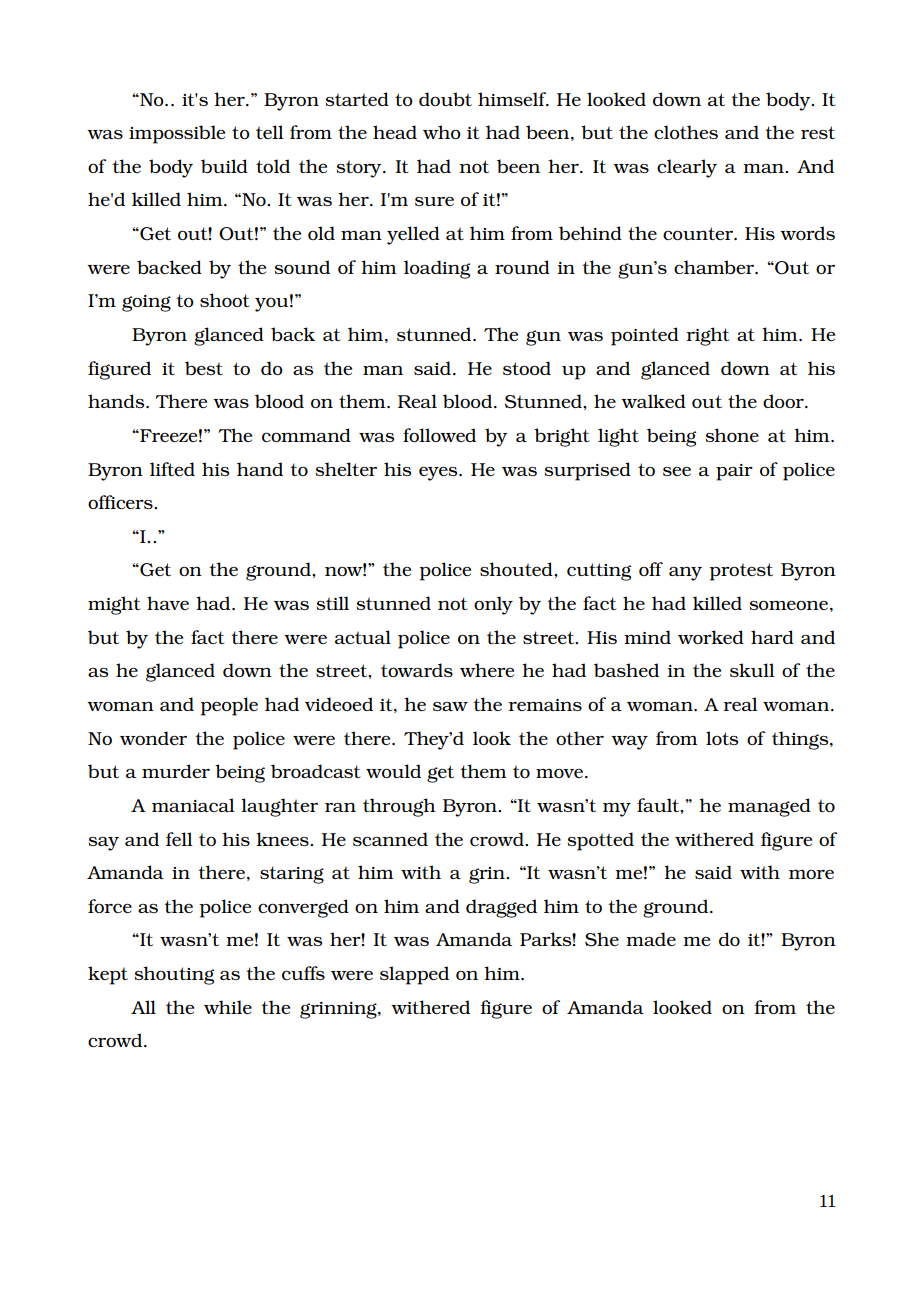 Image resolution: width=924 pixels, height=1308 pixels. What do you see at coordinates (177, 134) in the page?
I see `impossible` at bounding box center [177, 134].
